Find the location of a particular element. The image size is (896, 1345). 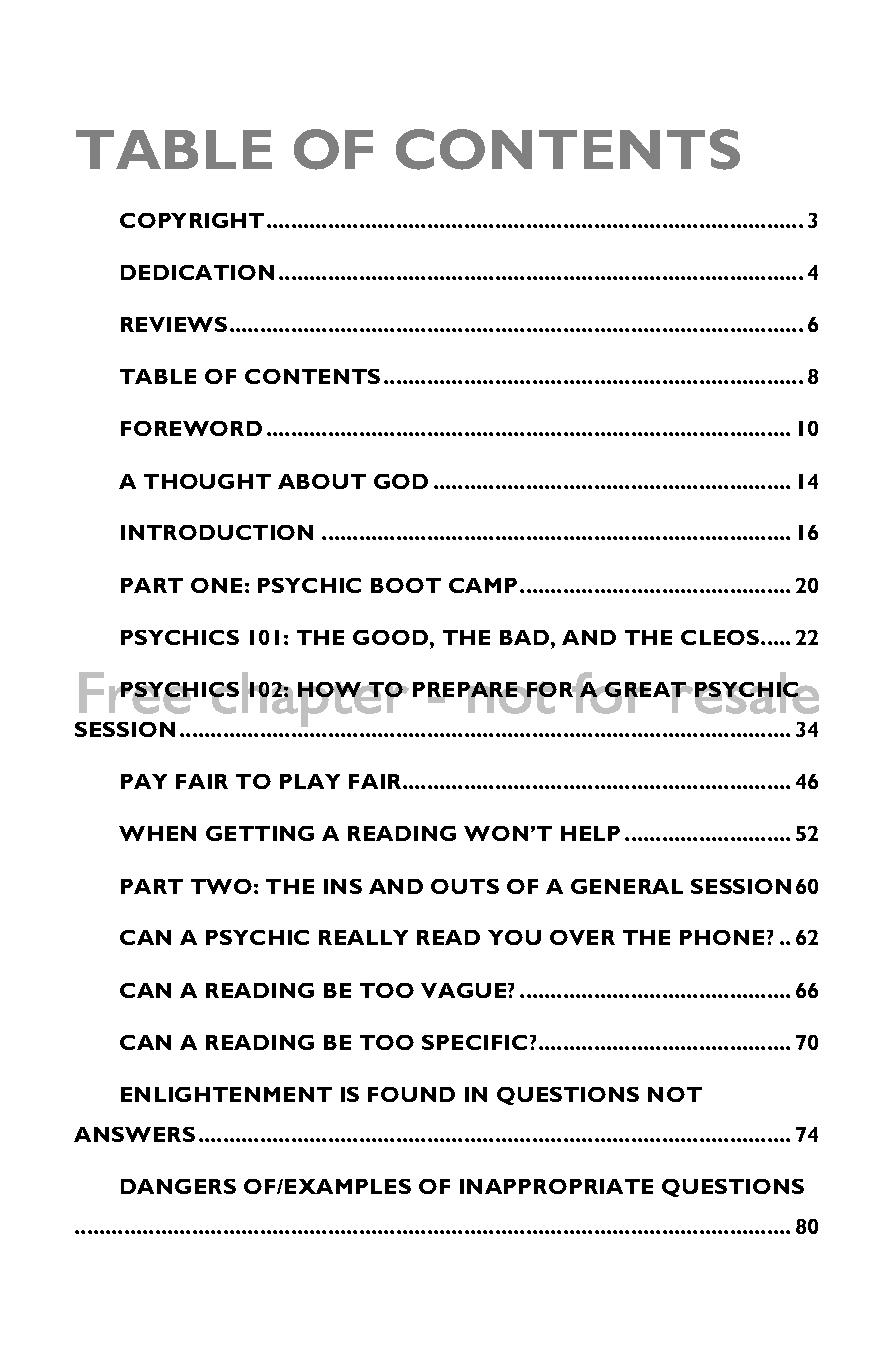

FOREWORD is located at coordinates (191, 428).
